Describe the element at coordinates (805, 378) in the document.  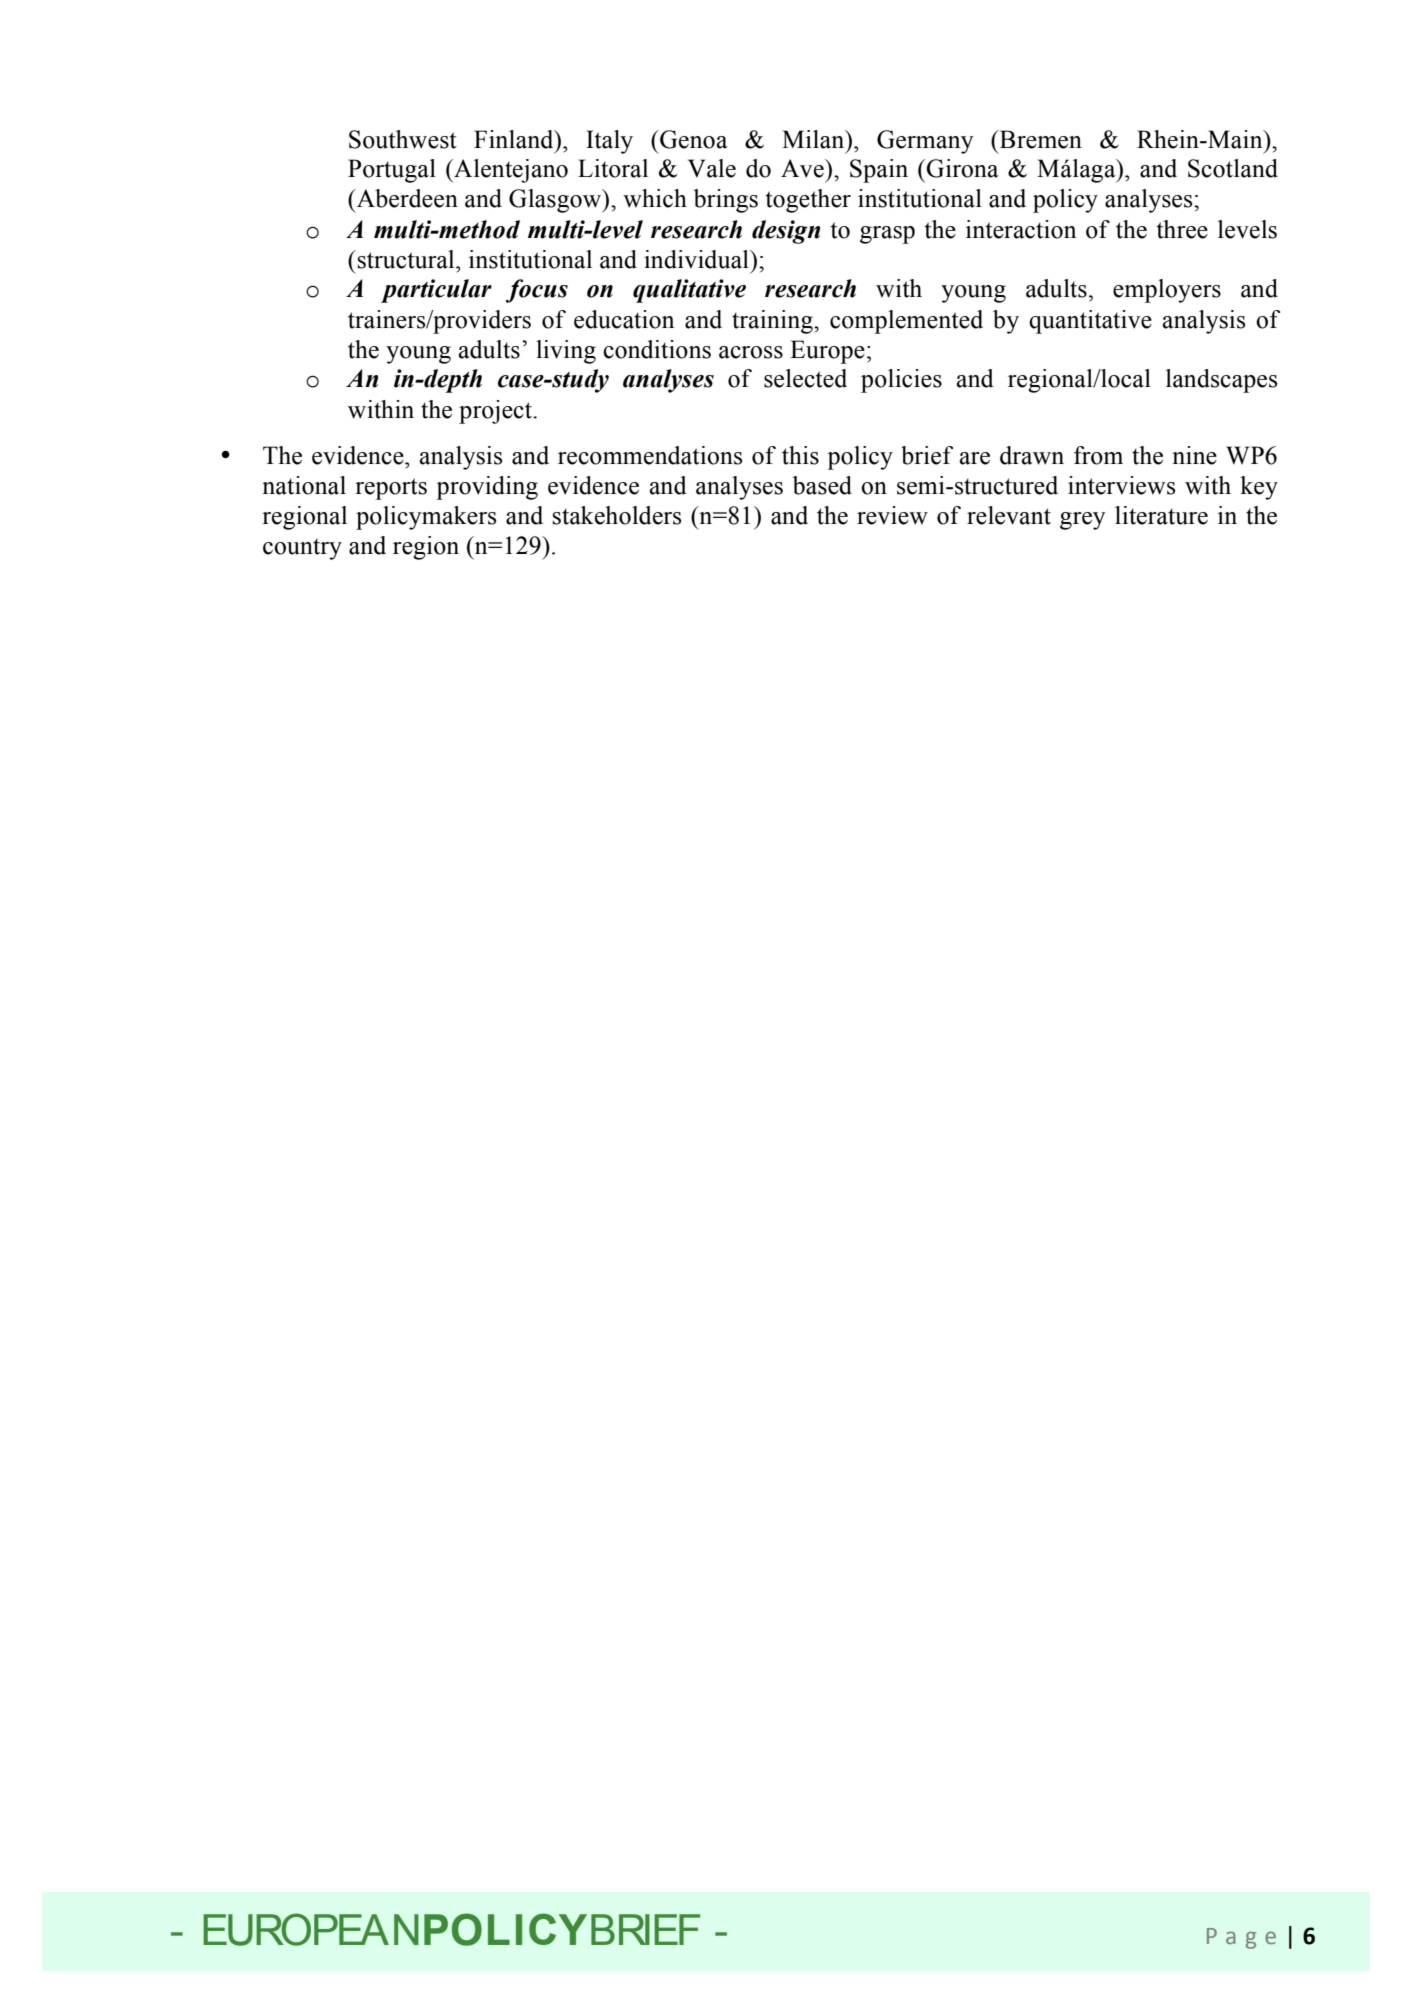
I see `selected` at that location.
